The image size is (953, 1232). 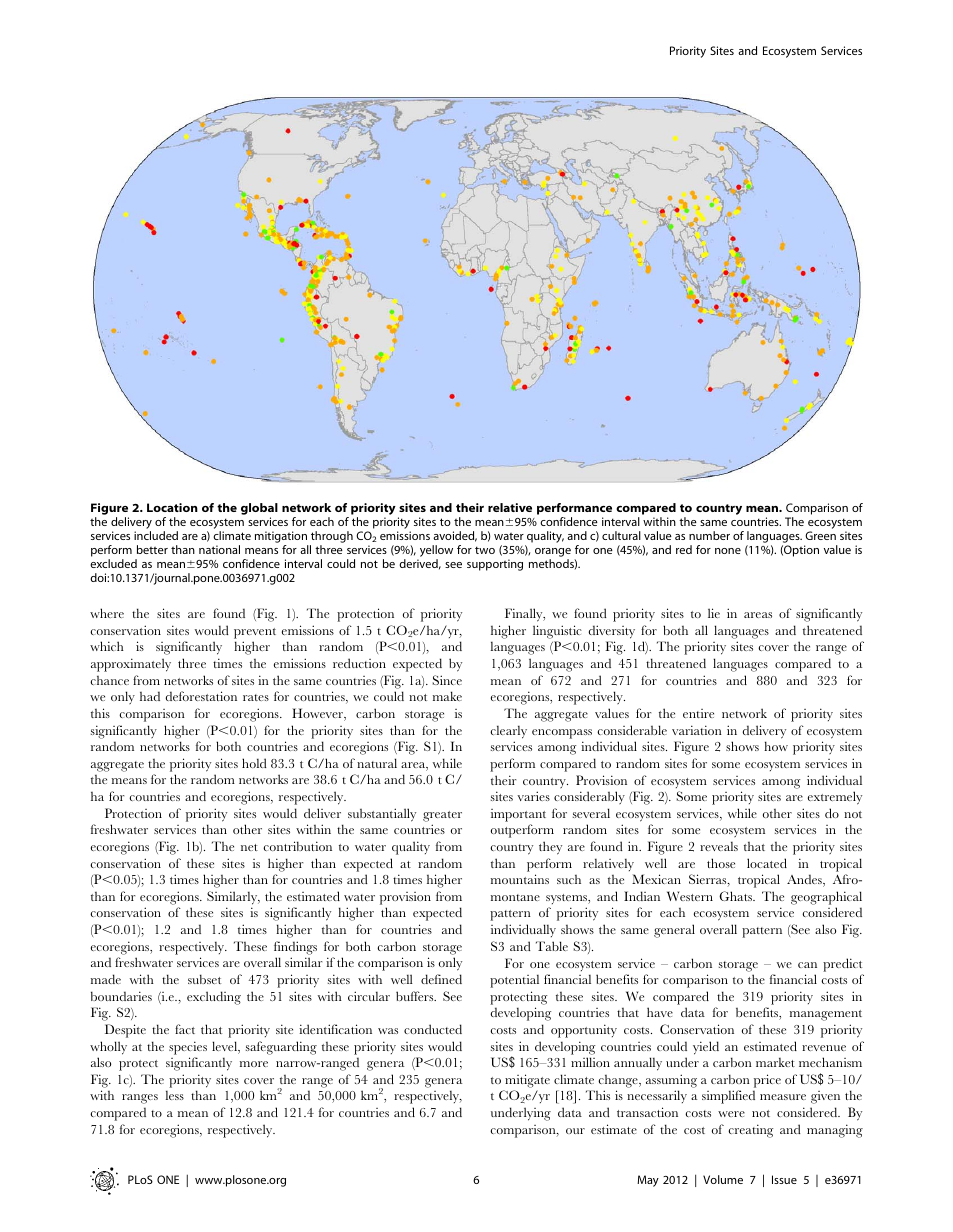 I want to click on number, so click(x=709, y=535).
